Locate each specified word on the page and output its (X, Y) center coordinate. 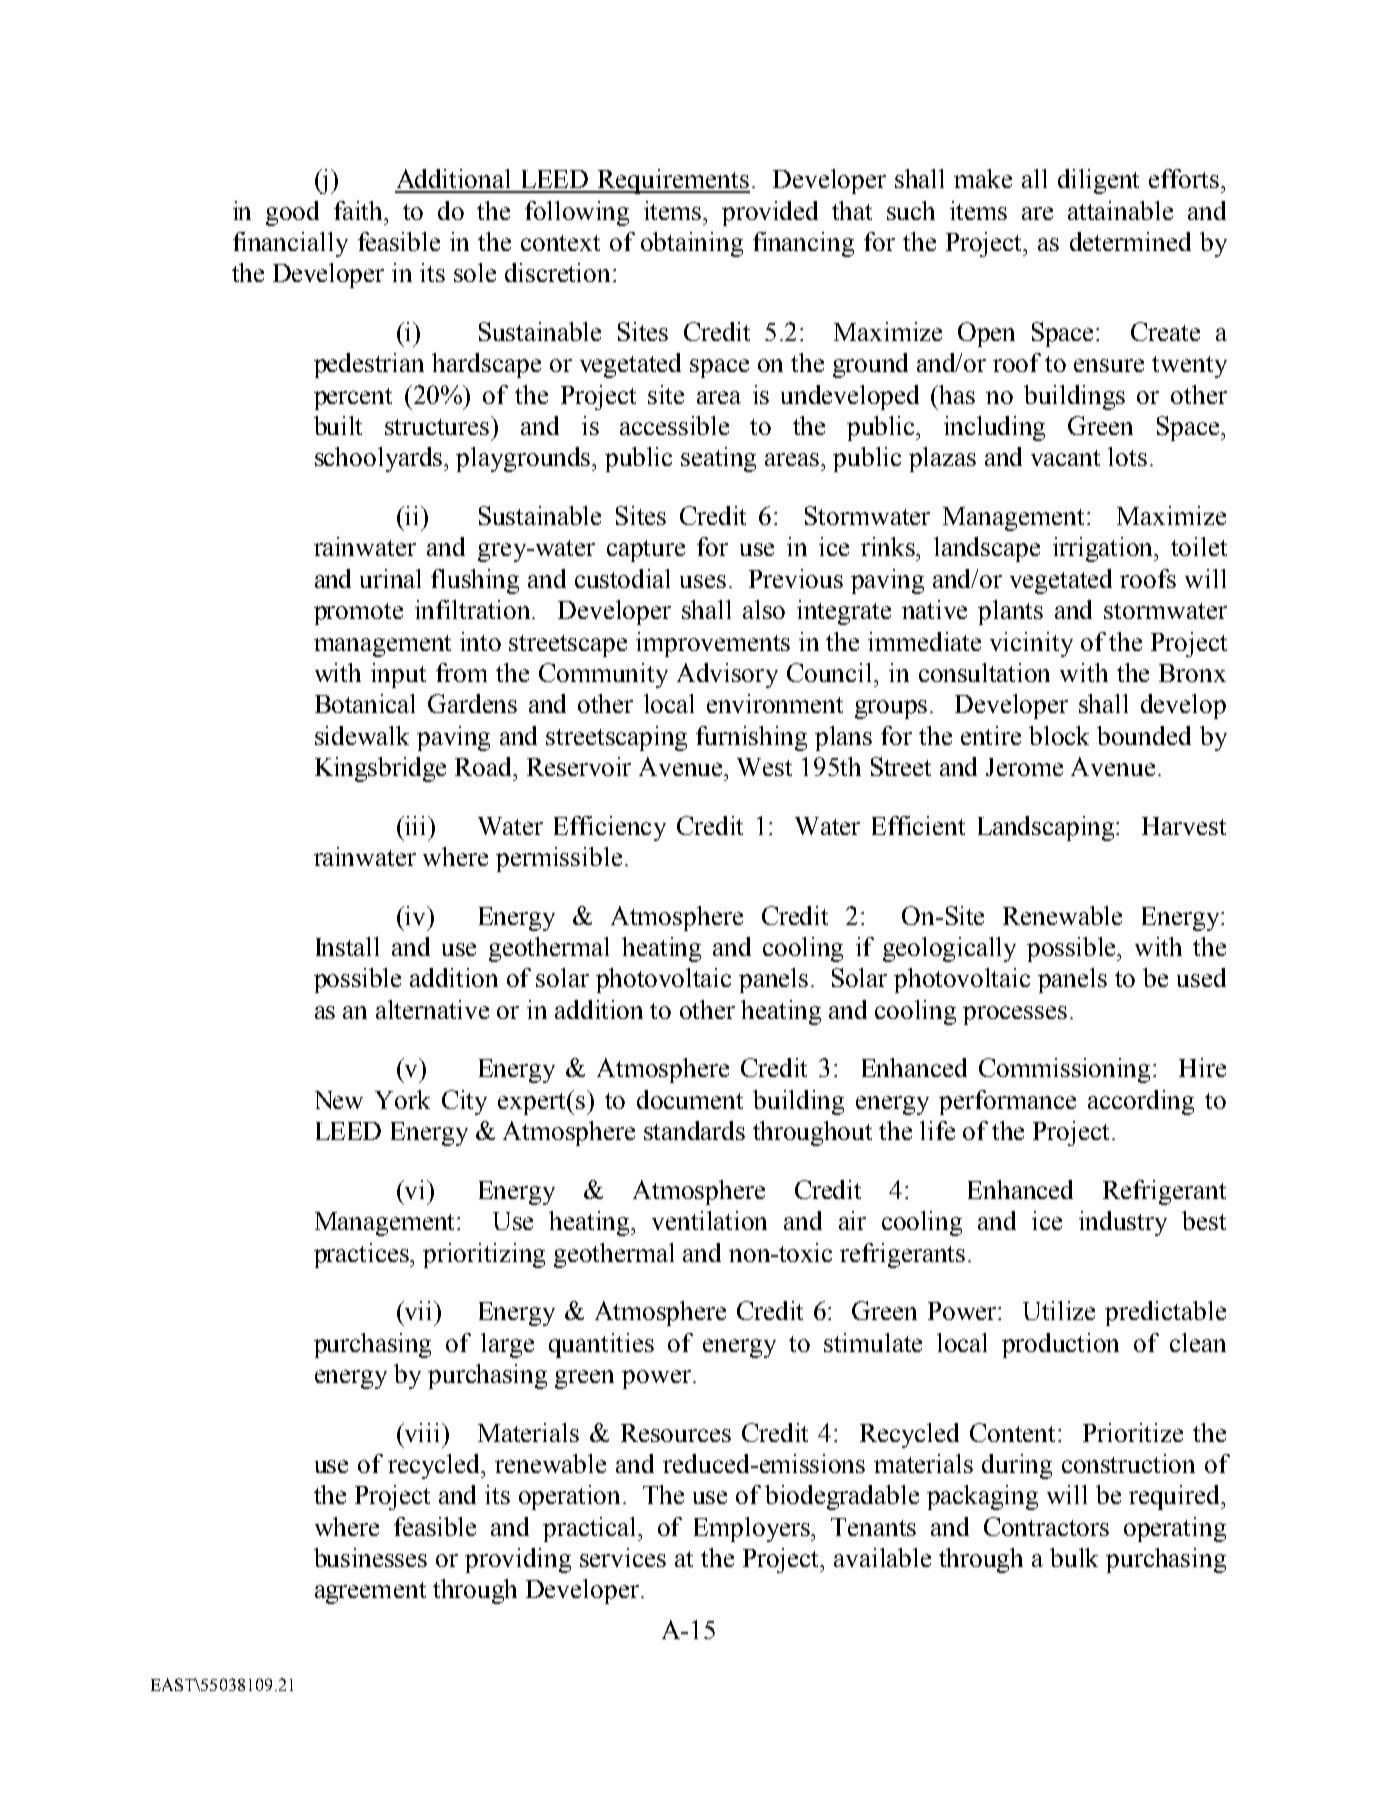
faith (360, 210)
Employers (753, 1529)
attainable (1120, 210)
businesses (370, 1557)
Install (347, 946)
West (764, 767)
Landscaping (1047, 828)
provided (770, 213)
